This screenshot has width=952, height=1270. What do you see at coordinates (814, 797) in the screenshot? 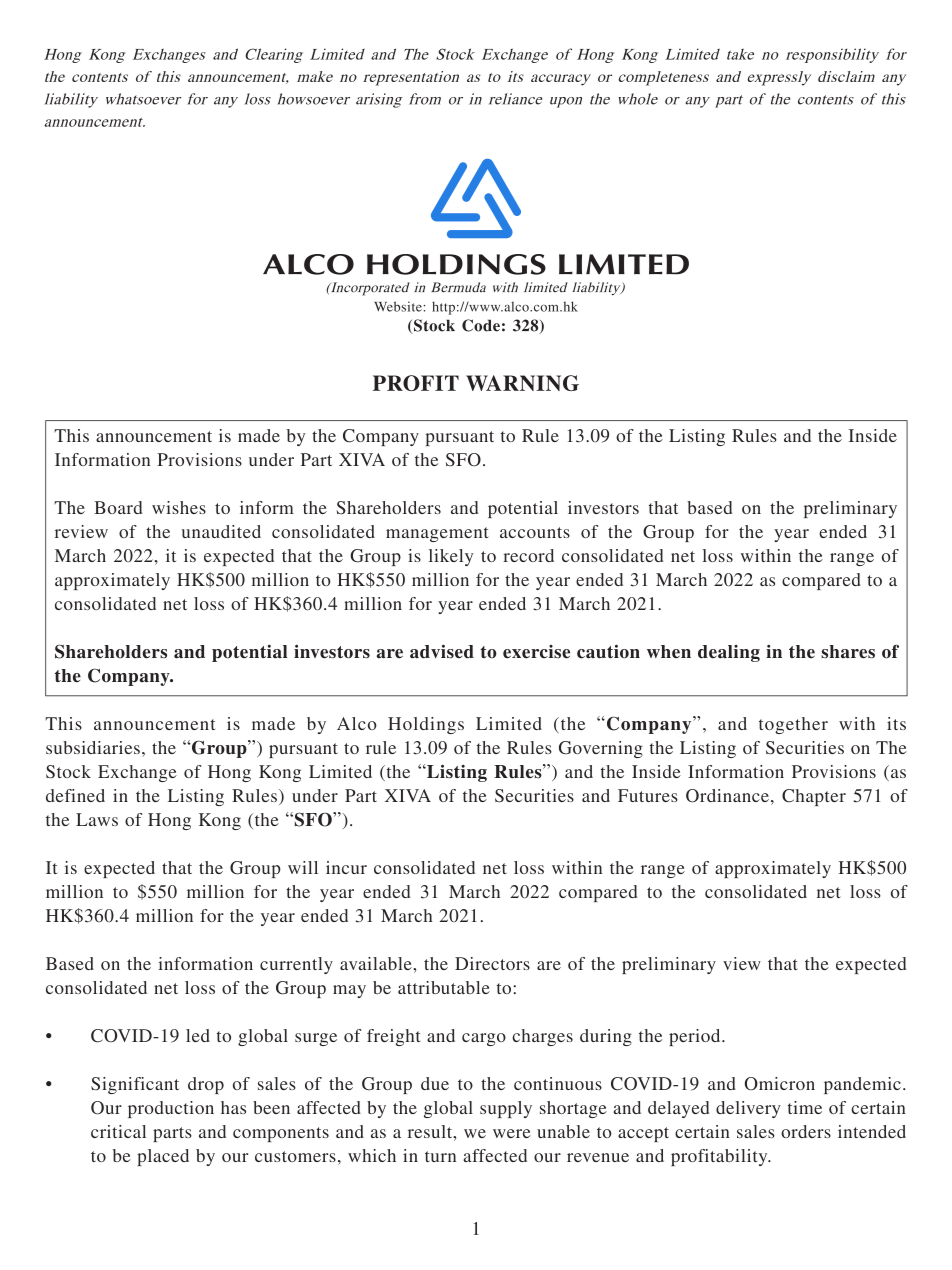
I see `Chapter` at bounding box center [814, 797].
